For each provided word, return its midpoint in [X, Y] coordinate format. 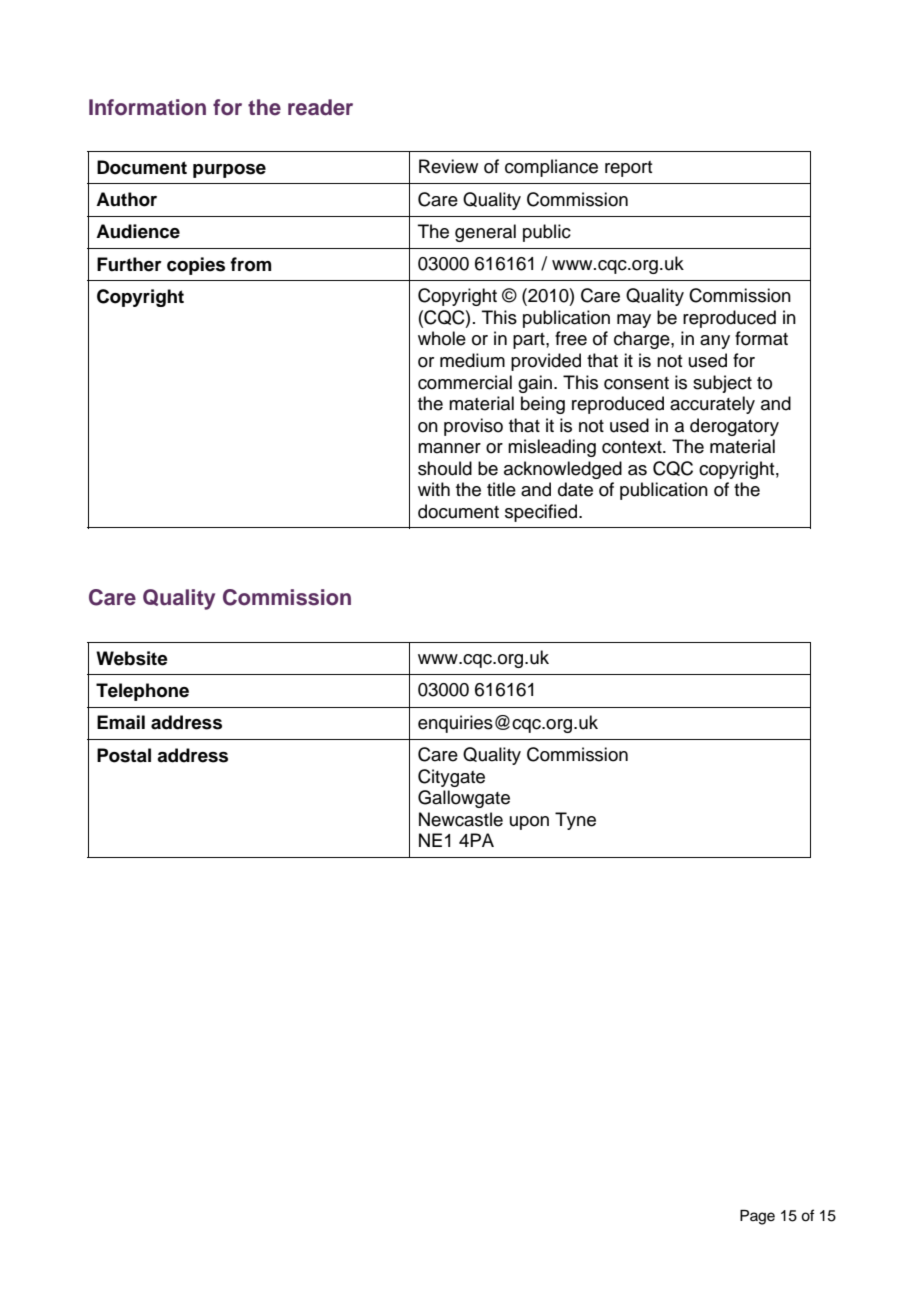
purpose [229, 171]
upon [529, 823]
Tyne [575, 821]
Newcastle [461, 819]
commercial [465, 382]
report [628, 169]
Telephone [142, 692]
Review [448, 166]
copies [196, 266]
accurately [712, 405]
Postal [124, 755]
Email [121, 722]
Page [757, 1217]
